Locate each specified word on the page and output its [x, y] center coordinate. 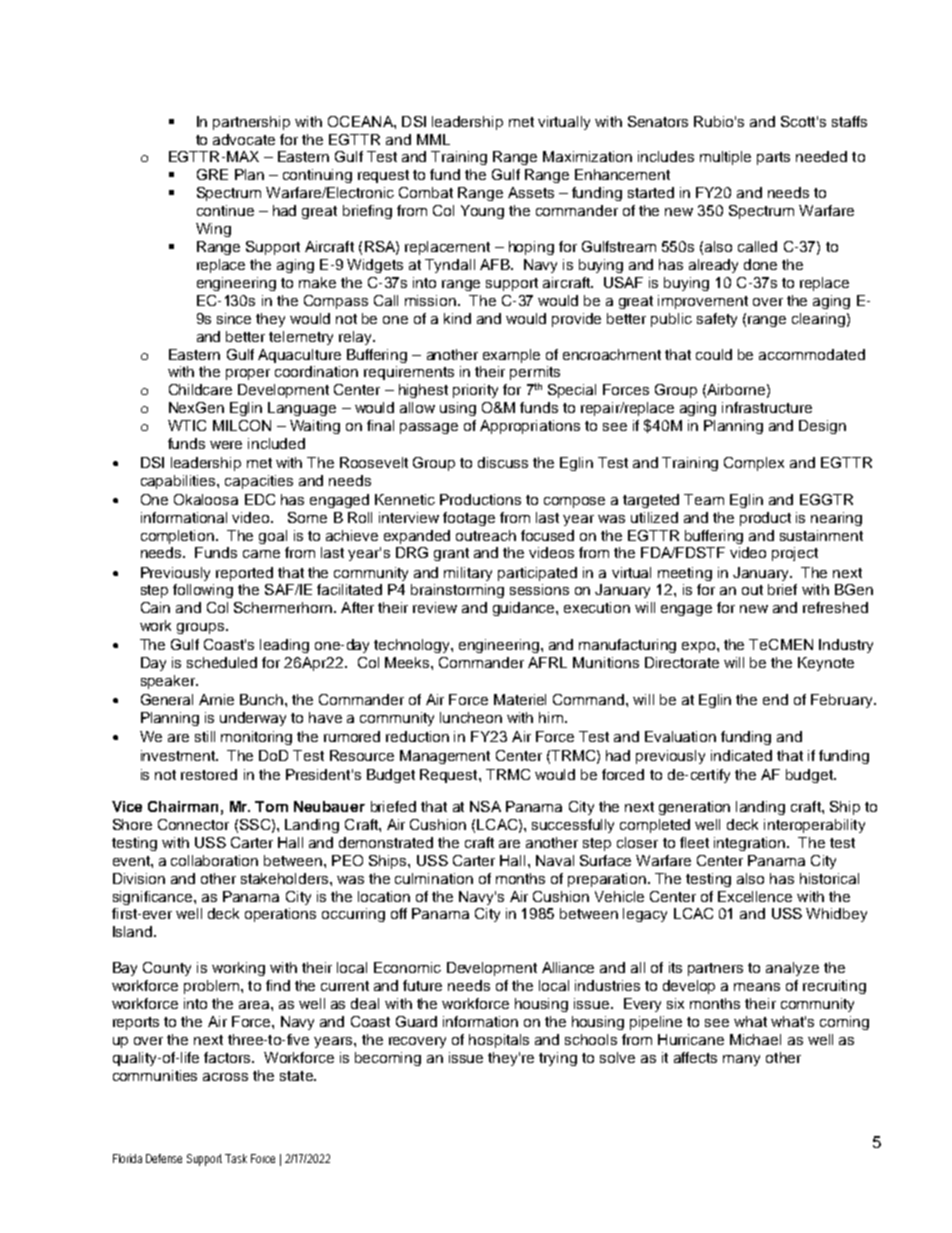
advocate [244, 139]
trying [558, 1059]
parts [773, 158]
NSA [485, 806]
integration [751, 844]
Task [236, 1158]
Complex [754, 464]
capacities [259, 482]
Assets [531, 192]
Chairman [183, 806]
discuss [503, 462]
